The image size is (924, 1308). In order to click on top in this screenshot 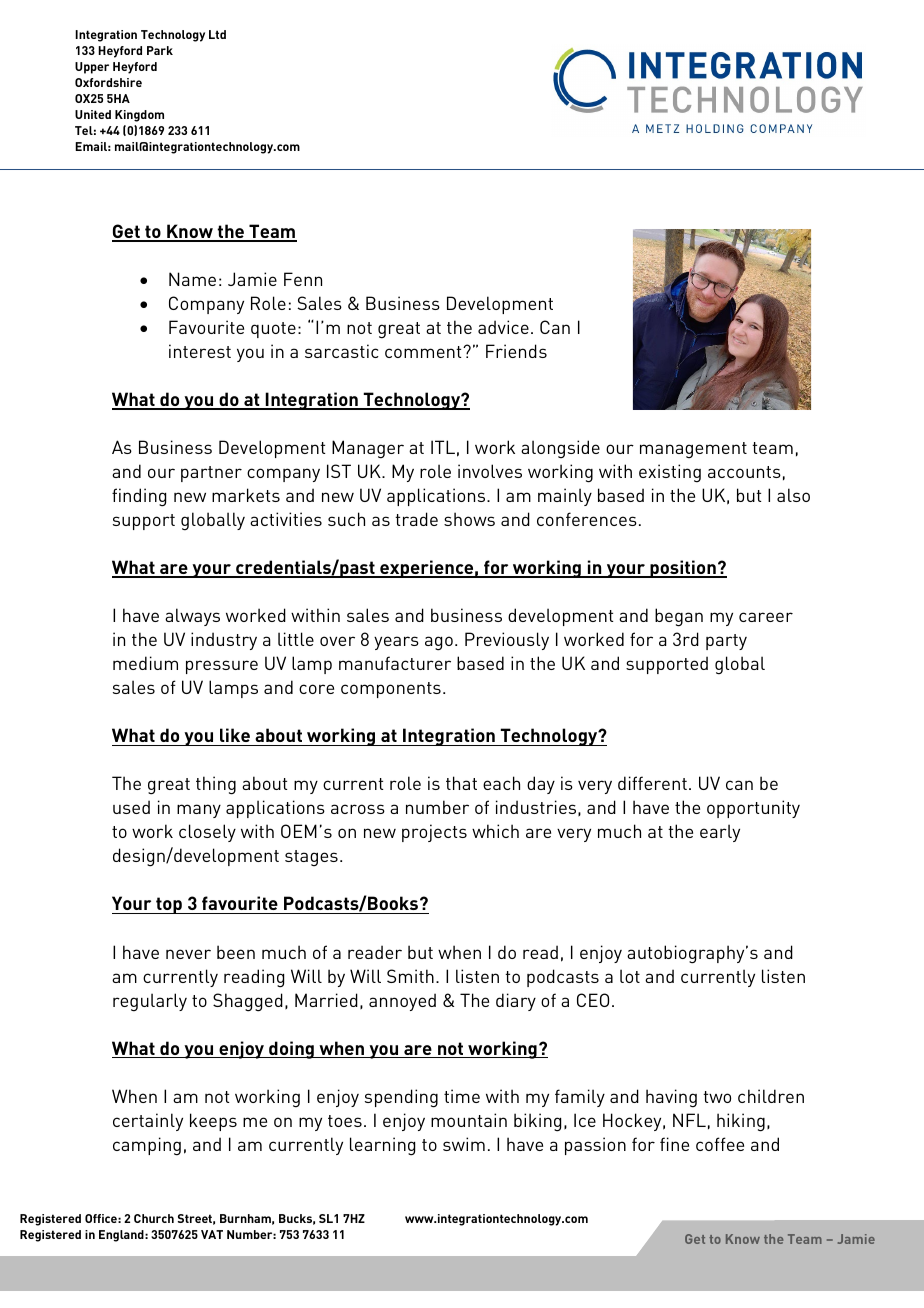, I will do `click(169, 905)`.
